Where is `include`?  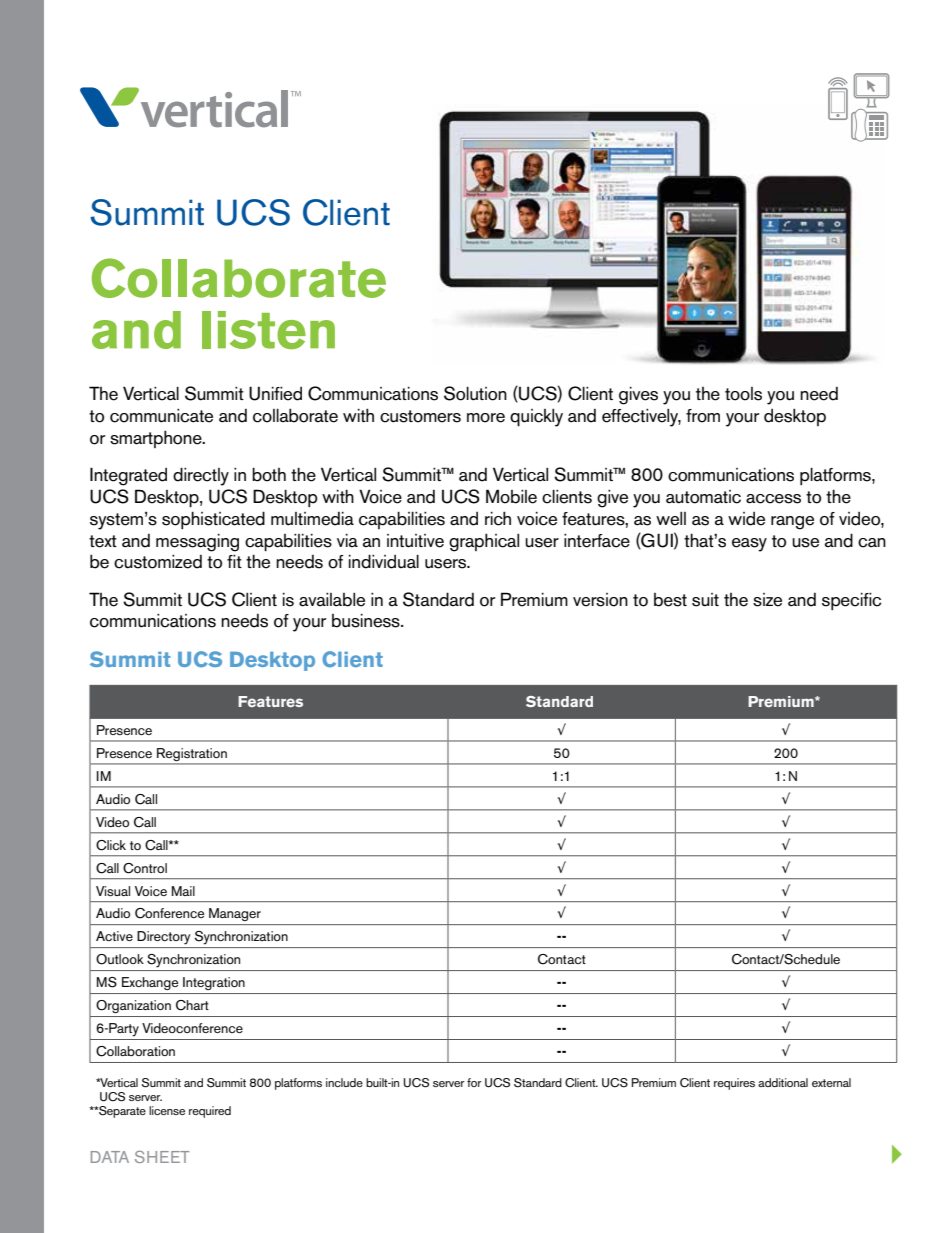 include is located at coordinates (344, 1082).
